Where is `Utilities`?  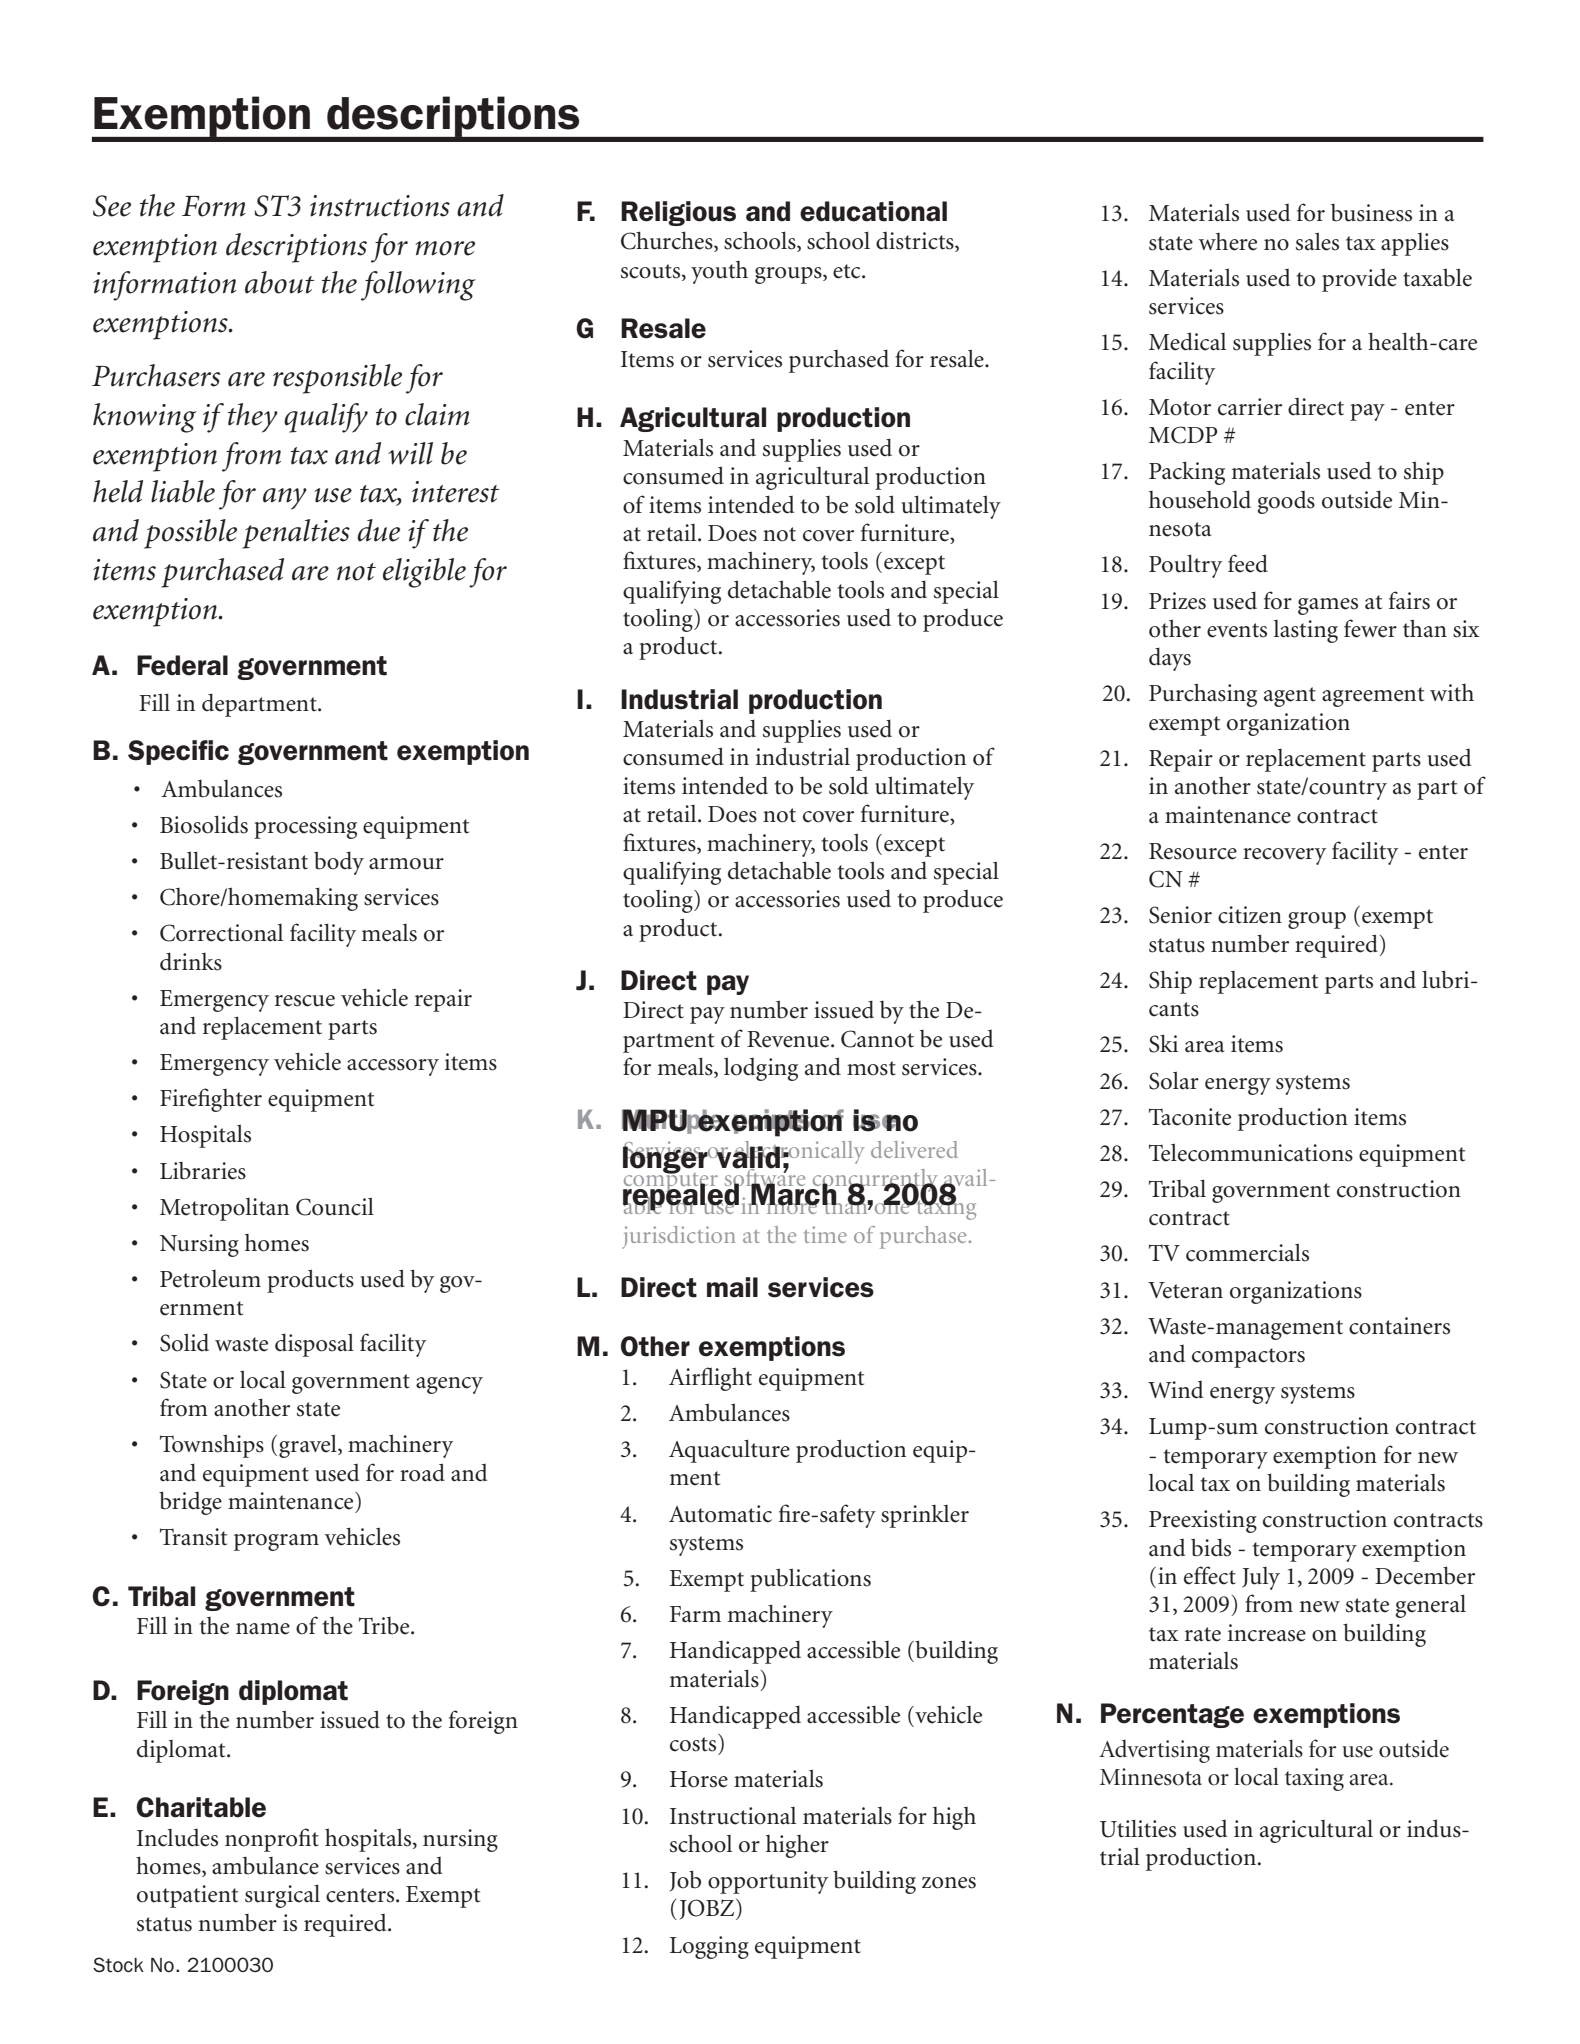 Utilities is located at coordinates (1138, 1828).
